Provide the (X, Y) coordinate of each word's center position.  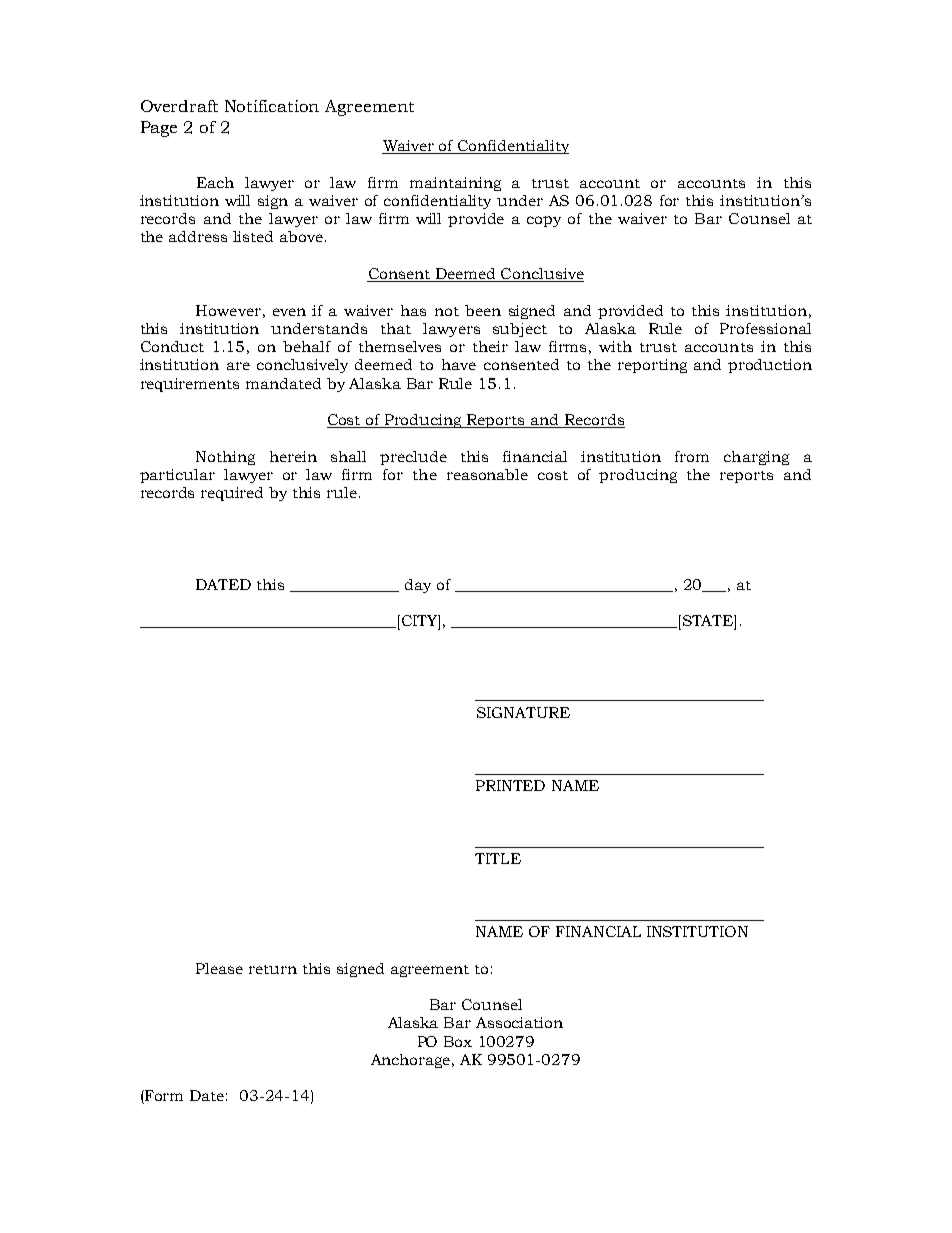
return (273, 969)
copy (544, 221)
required (232, 494)
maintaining (455, 184)
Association (519, 1022)
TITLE (498, 858)
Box (458, 1041)
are (238, 366)
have (459, 364)
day (418, 586)
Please (219, 968)
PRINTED (510, 785)
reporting (652, 366)
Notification (272, 106)
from (692, 456)
